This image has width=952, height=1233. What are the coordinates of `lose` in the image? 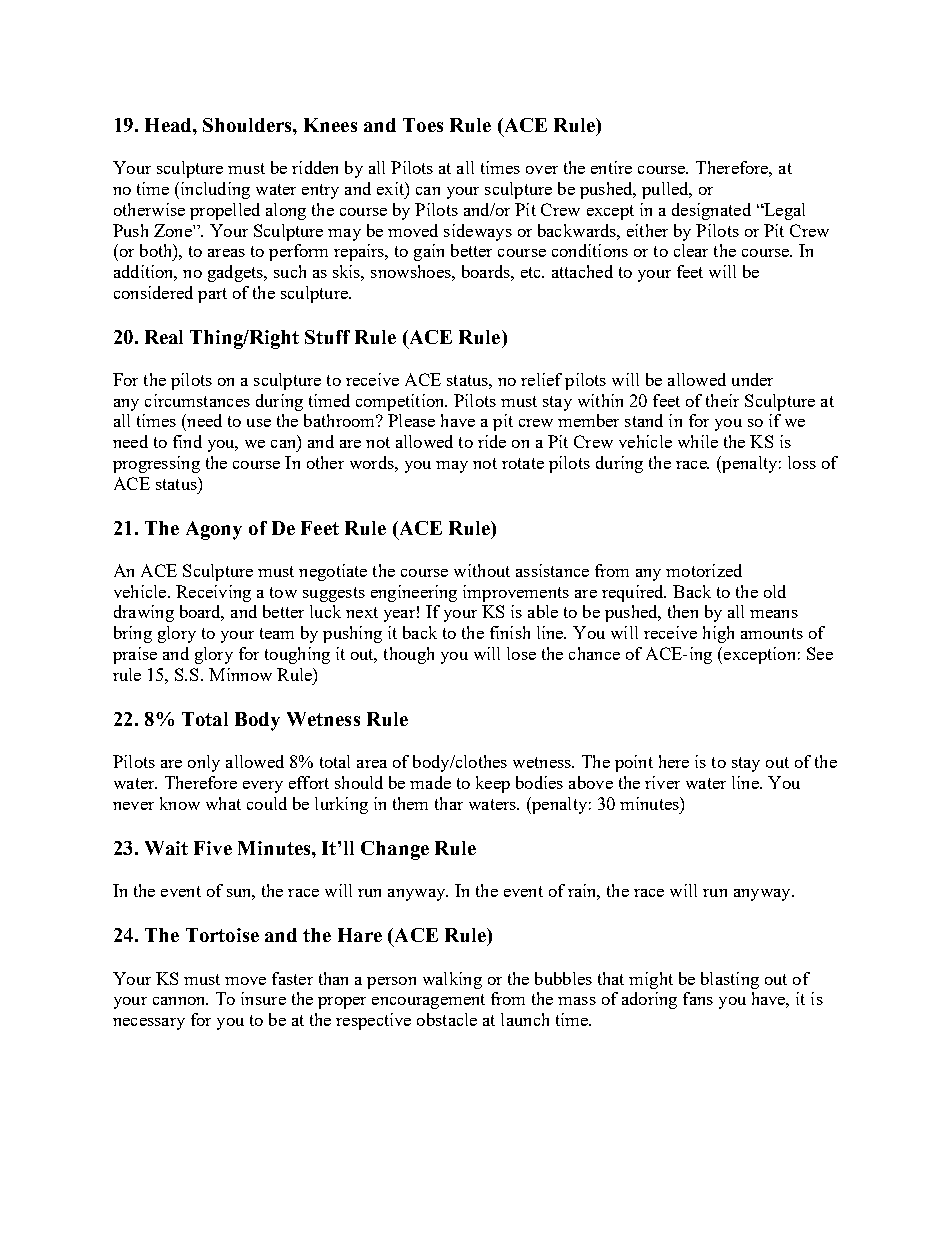 It's located at (521, 653).
